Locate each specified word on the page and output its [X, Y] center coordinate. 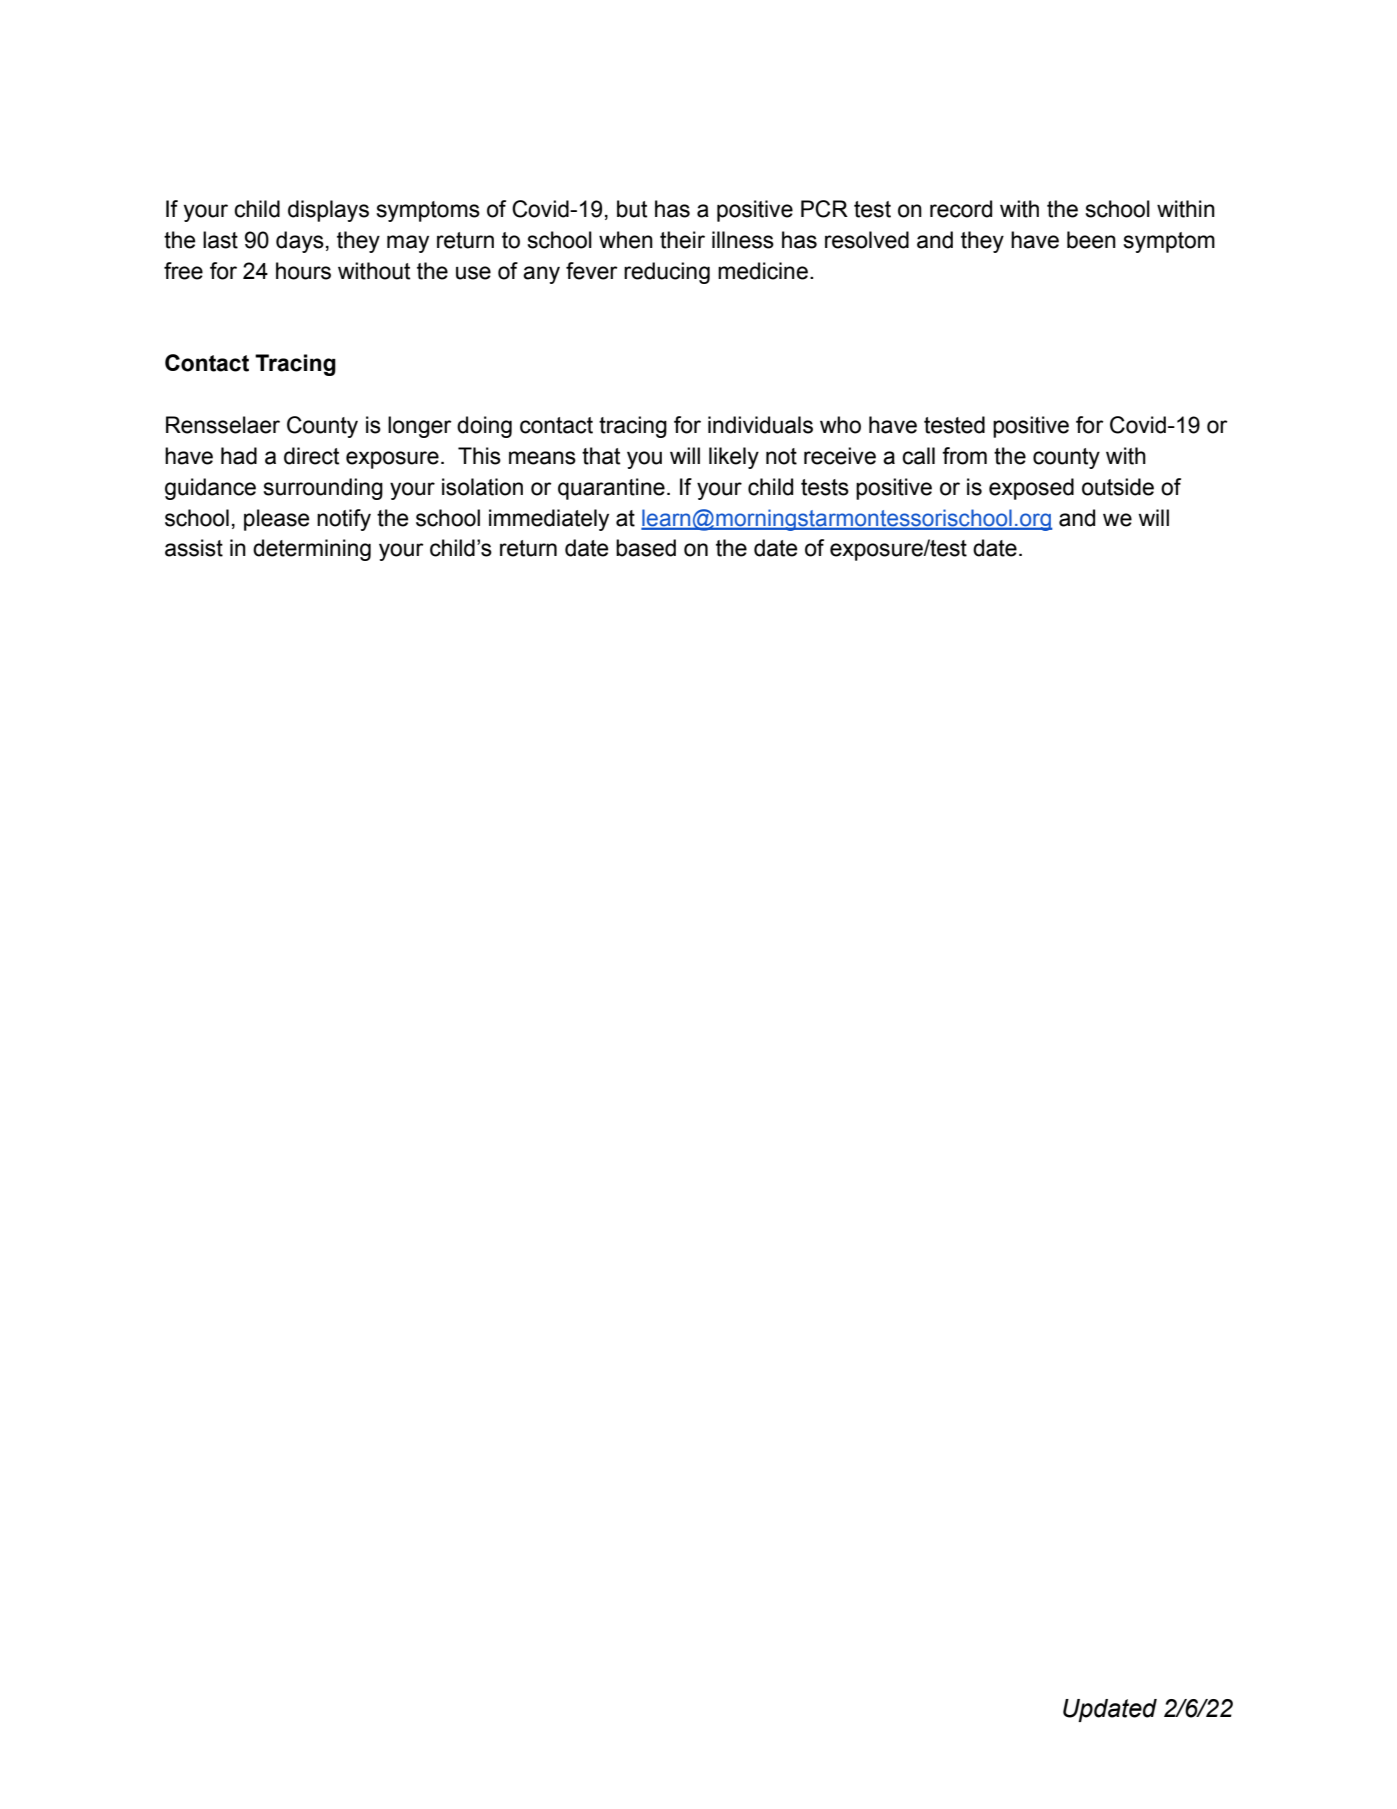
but [632, 209]
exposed [1031, 489]
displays [328, 211]
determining [312, 550]
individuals [760, 425]
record [961, 209]
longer [420, 427]
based [646, 548]
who [840, 425]
